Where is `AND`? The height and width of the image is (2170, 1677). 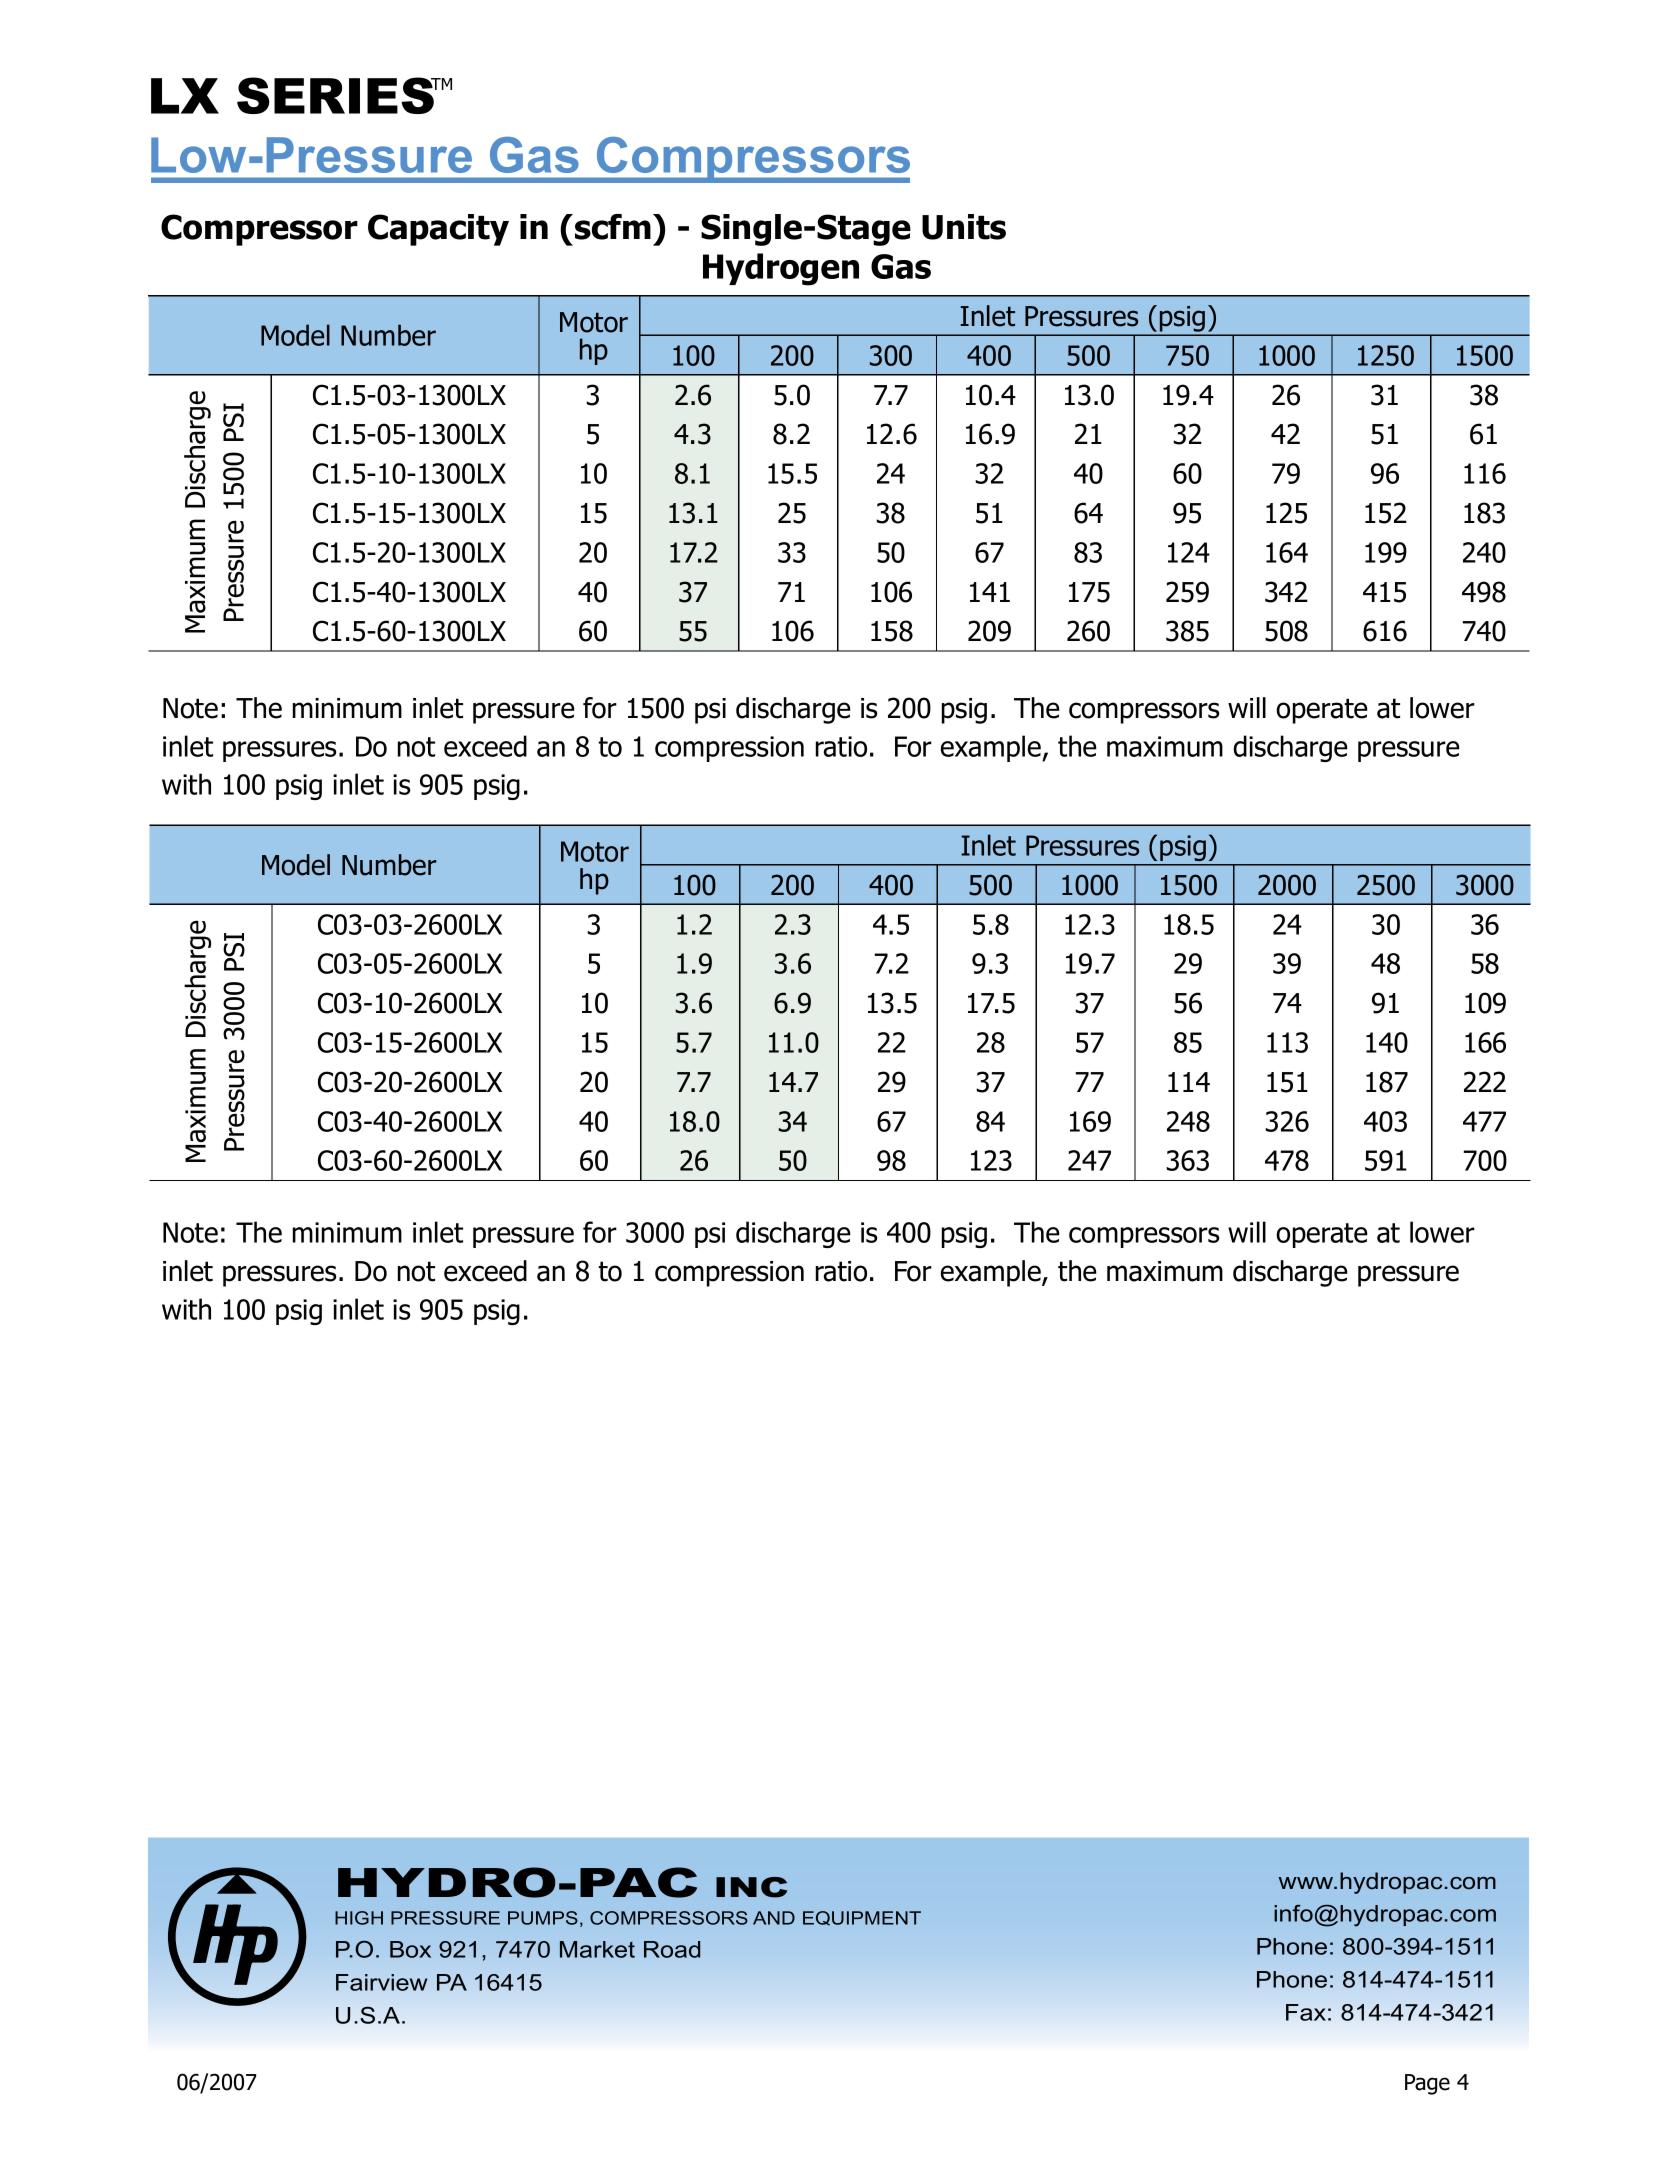
AND is located at coordinates (774, 1918).
